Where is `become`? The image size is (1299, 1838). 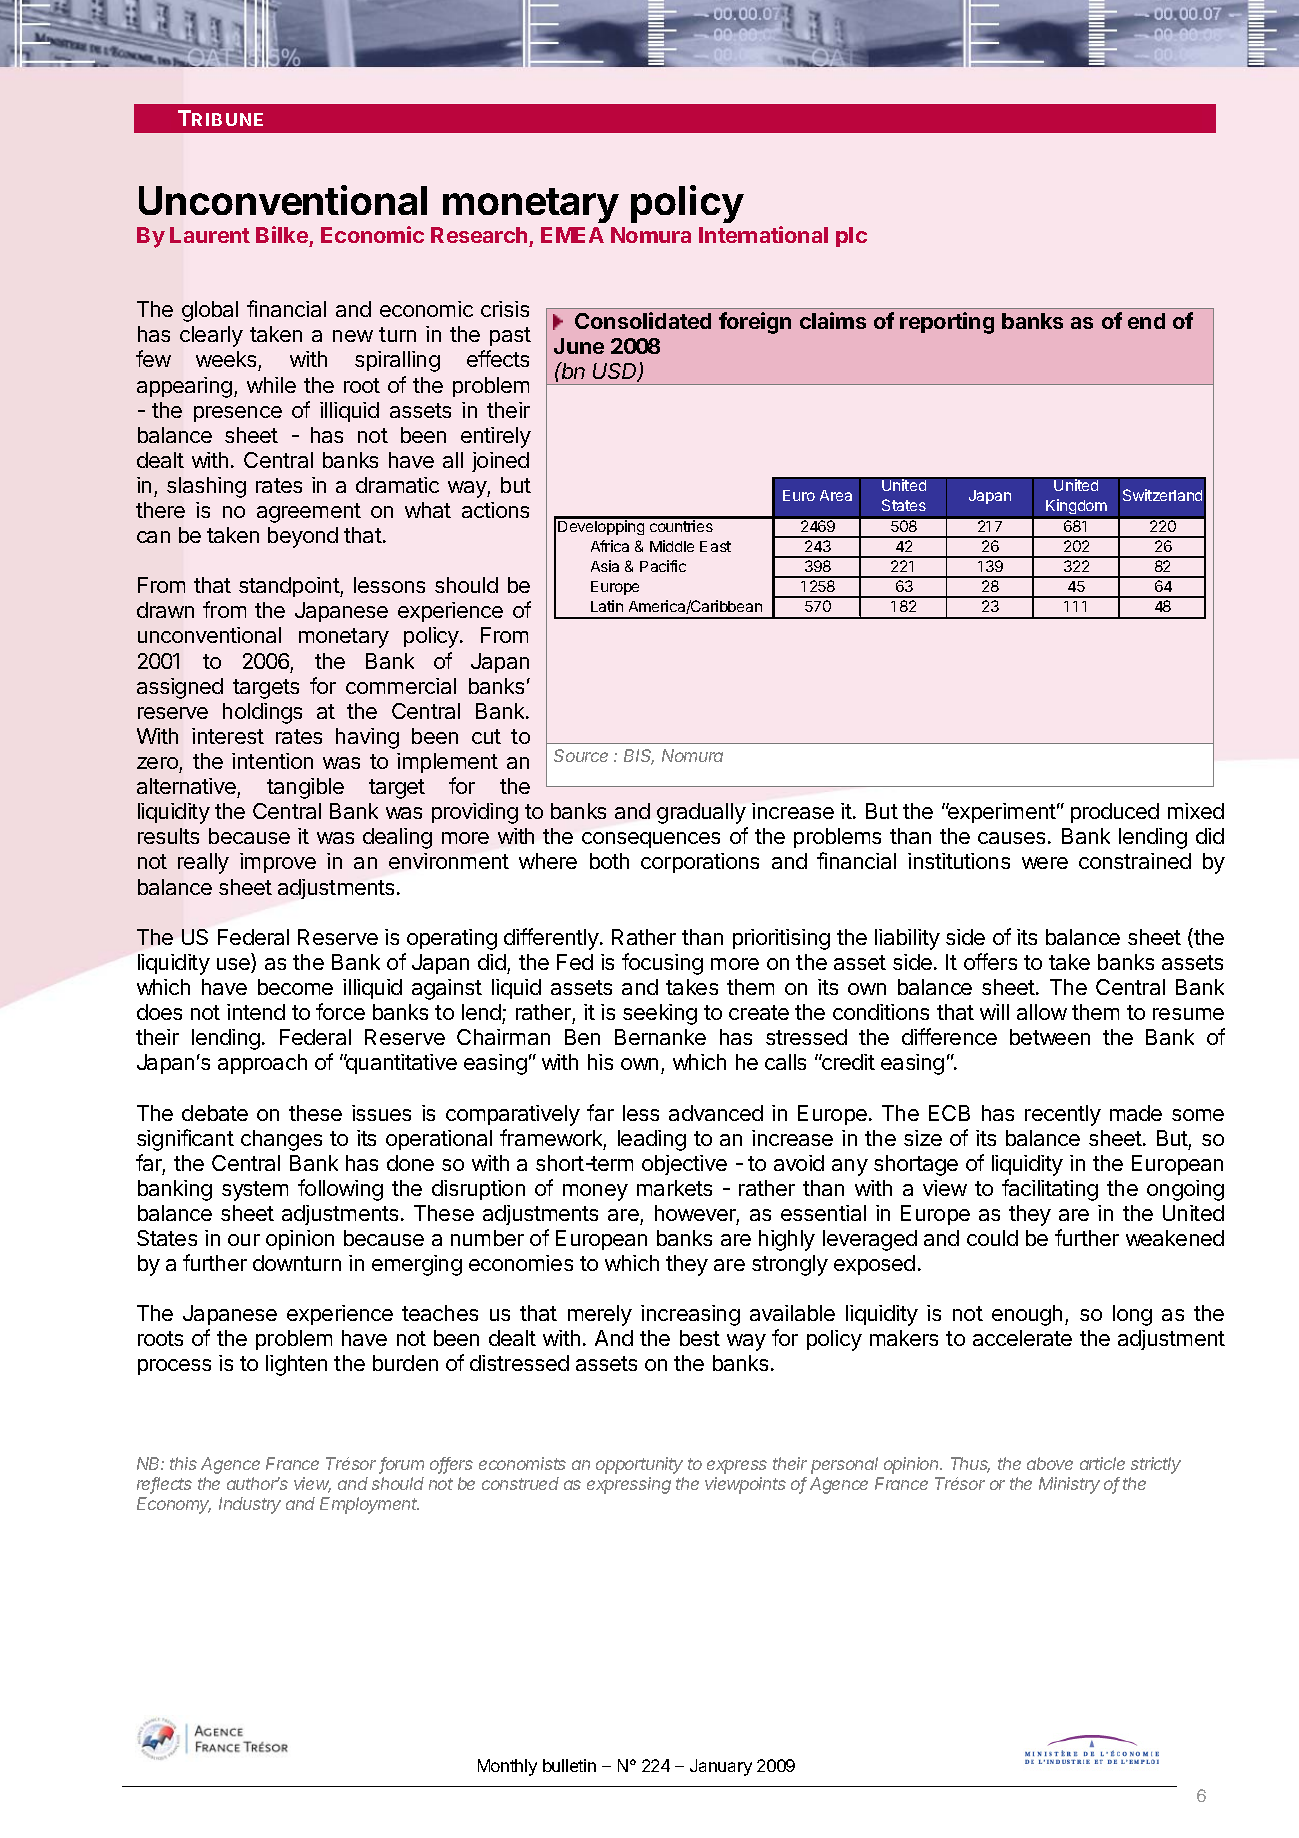 become is located at coordinates (295, 987).
